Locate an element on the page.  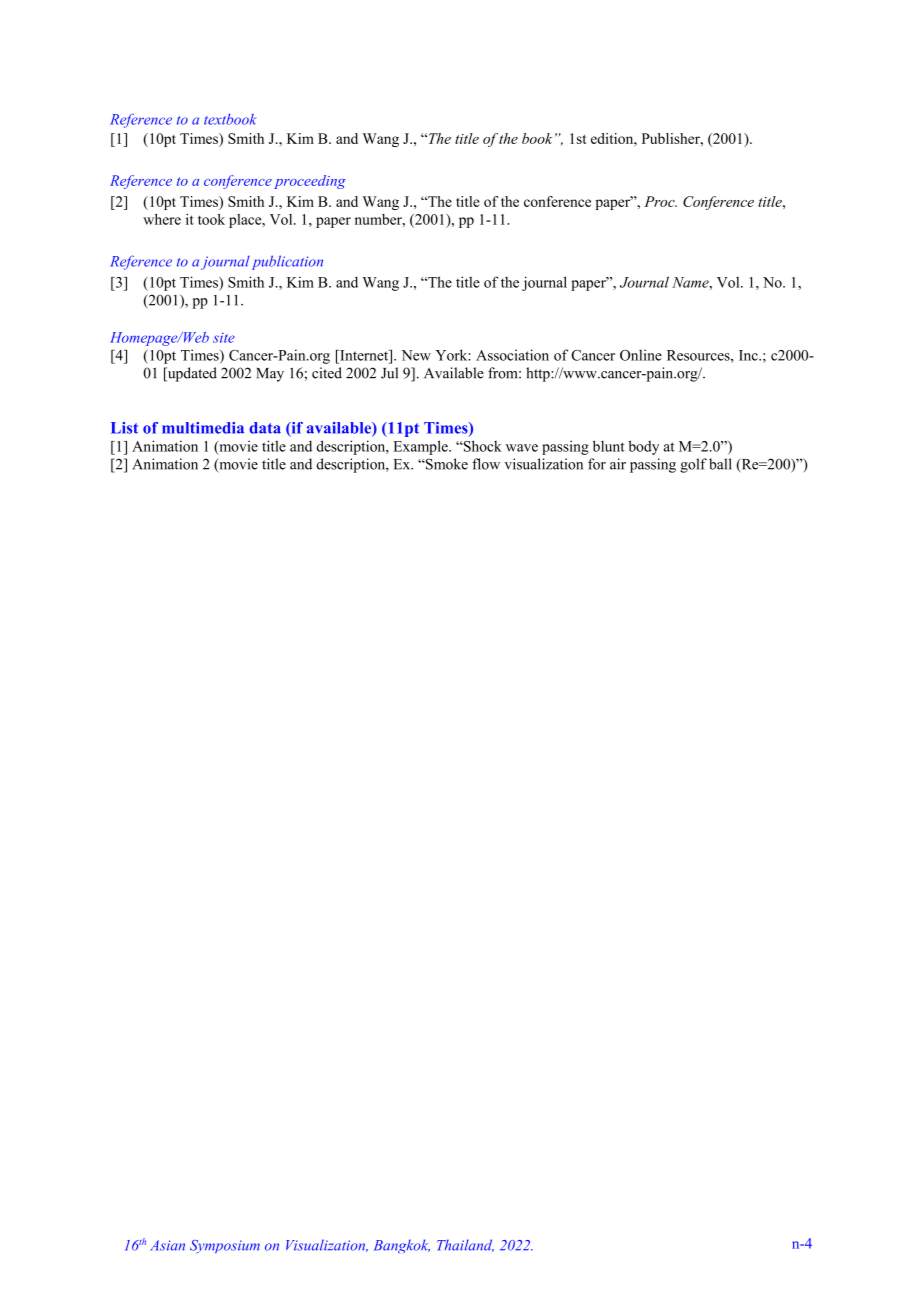
New is located at coordinates (416, 355).
